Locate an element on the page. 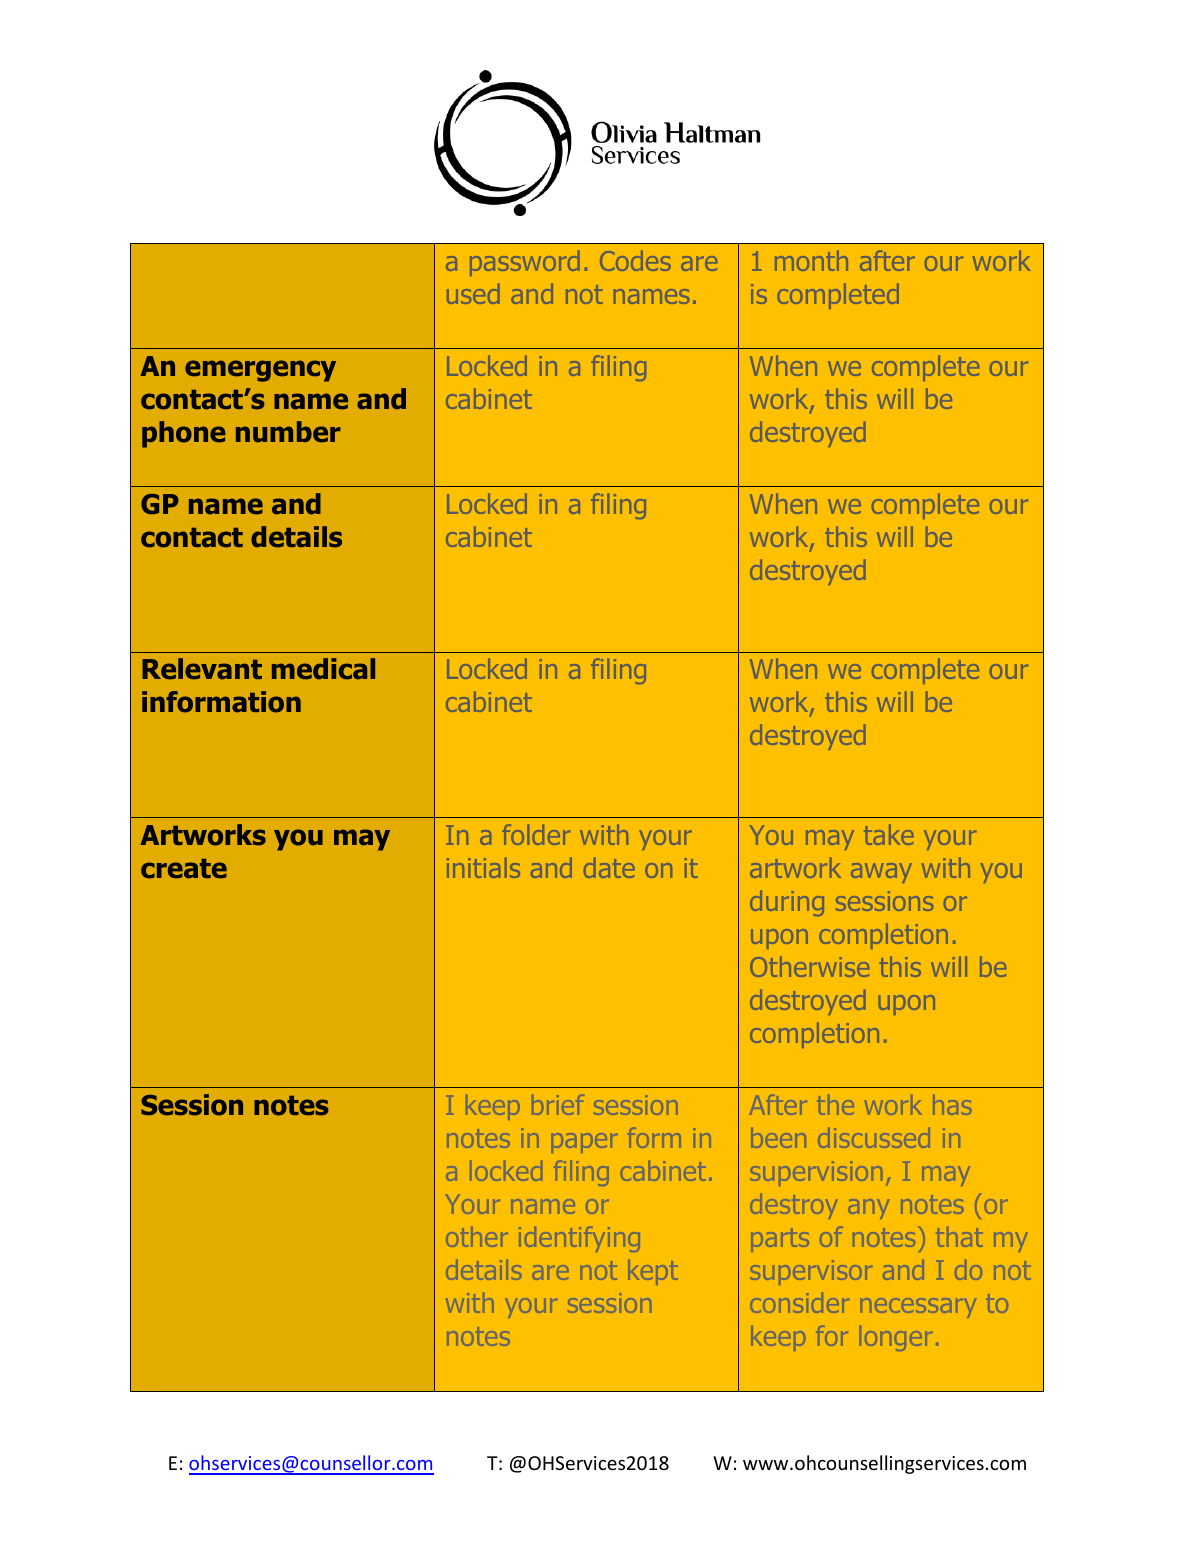 The image size is (1195, 1547). folder is located at coordinates (536, 834).
